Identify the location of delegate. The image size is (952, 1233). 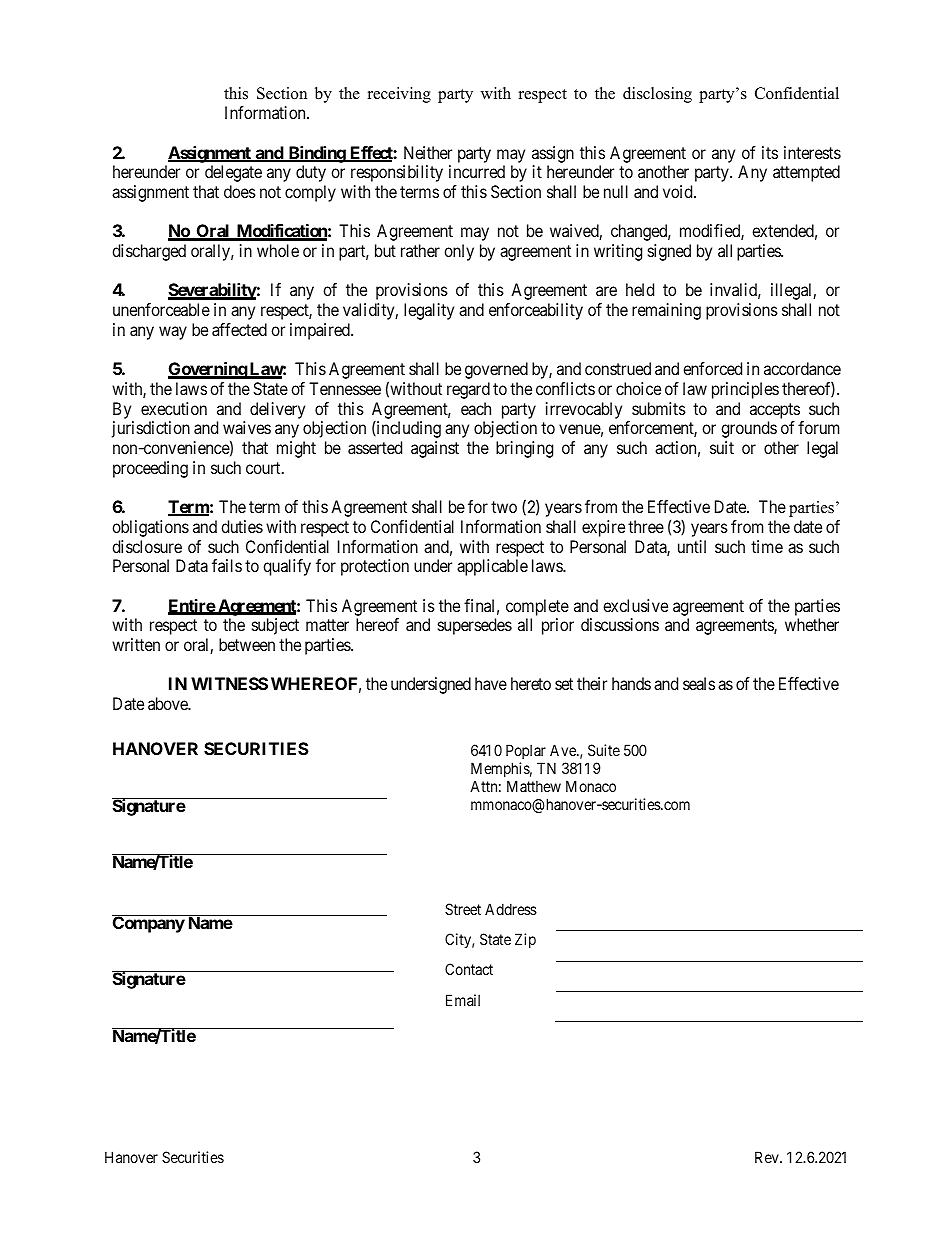
(233, 173).
